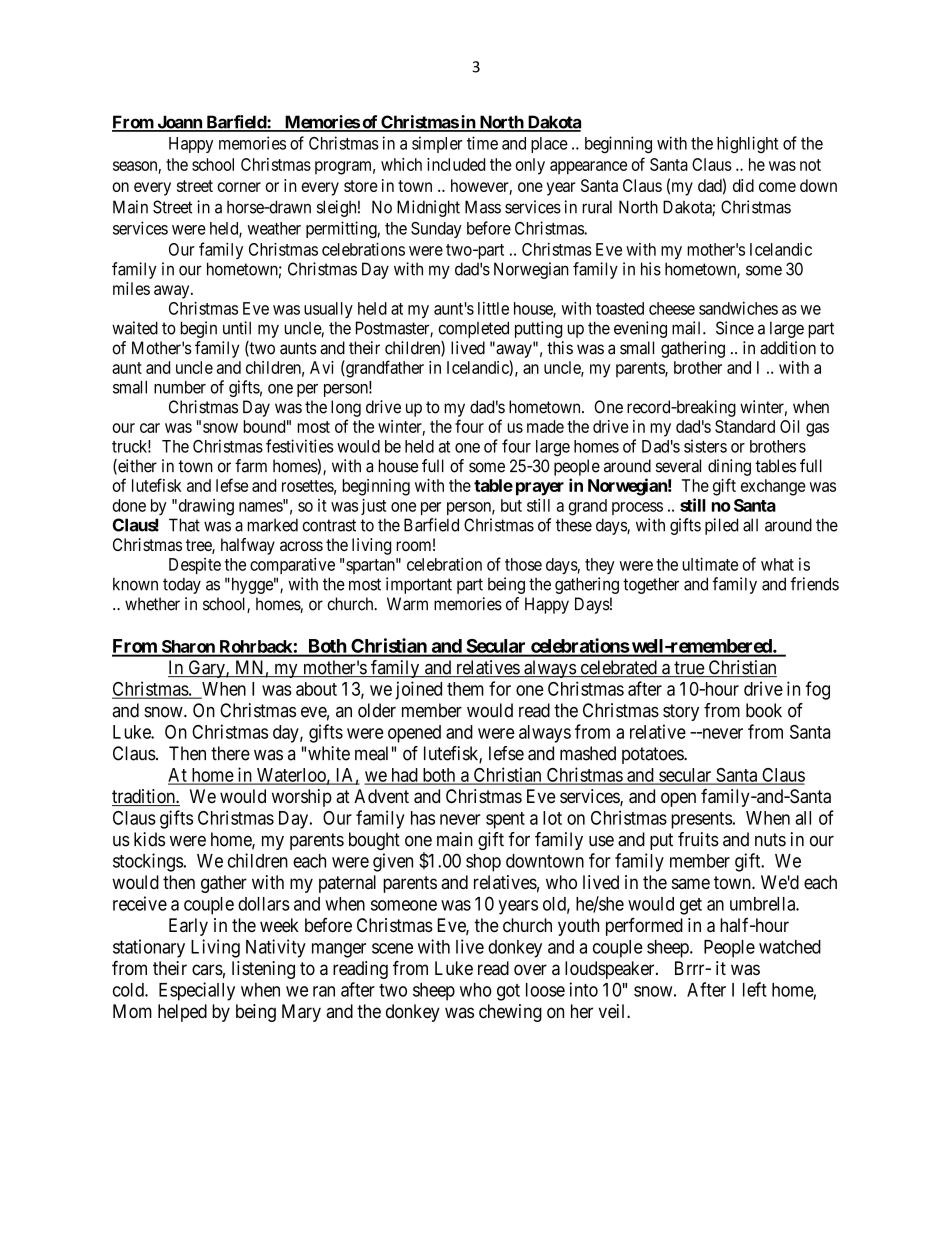 This image has width=952, height=1233. What do you see at coordinates (195, 566) in the image?
I see `Despite` at bounding box center [195, 566].
